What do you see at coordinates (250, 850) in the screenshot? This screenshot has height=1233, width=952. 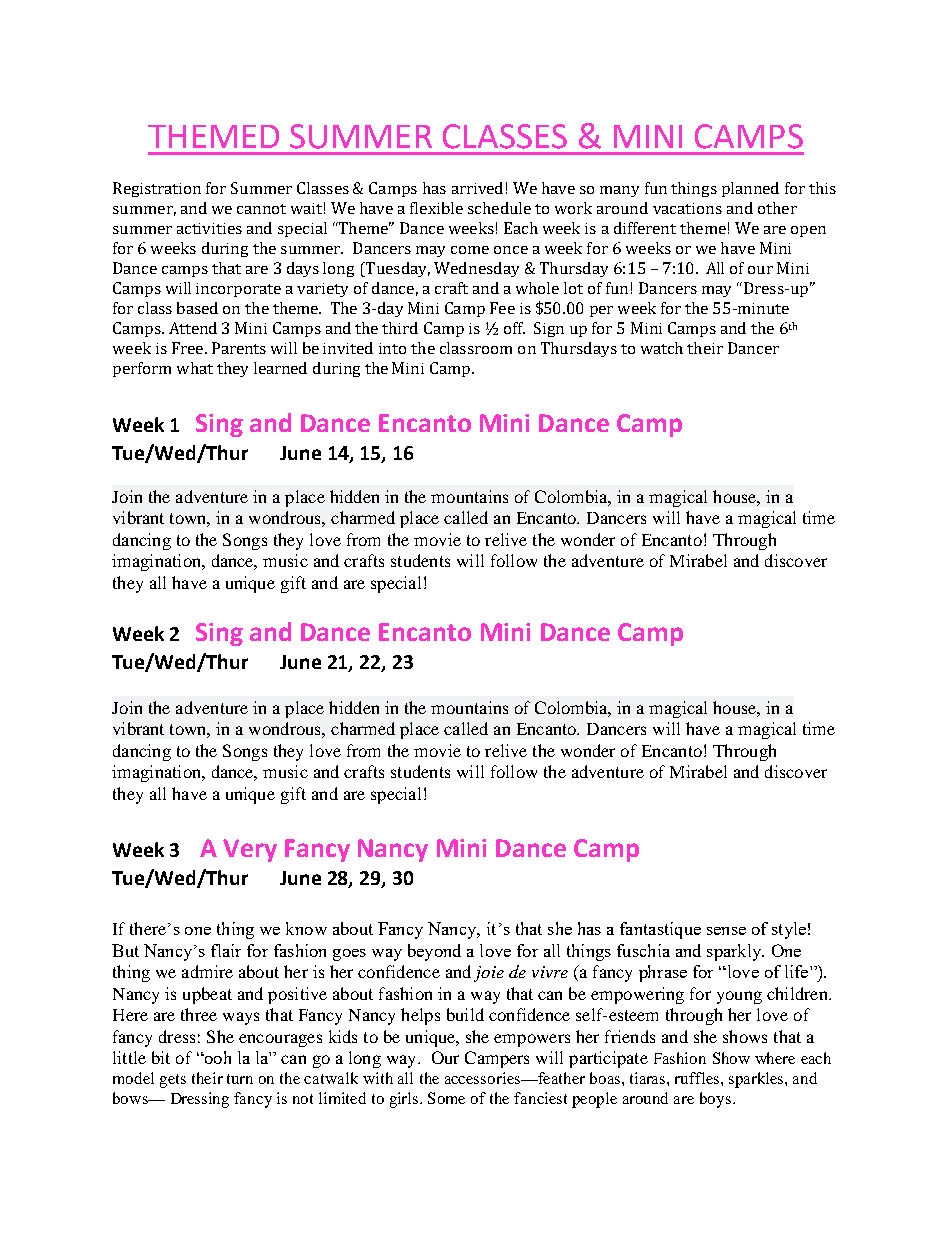 I see `Very` at bounding box center [250, 850].
